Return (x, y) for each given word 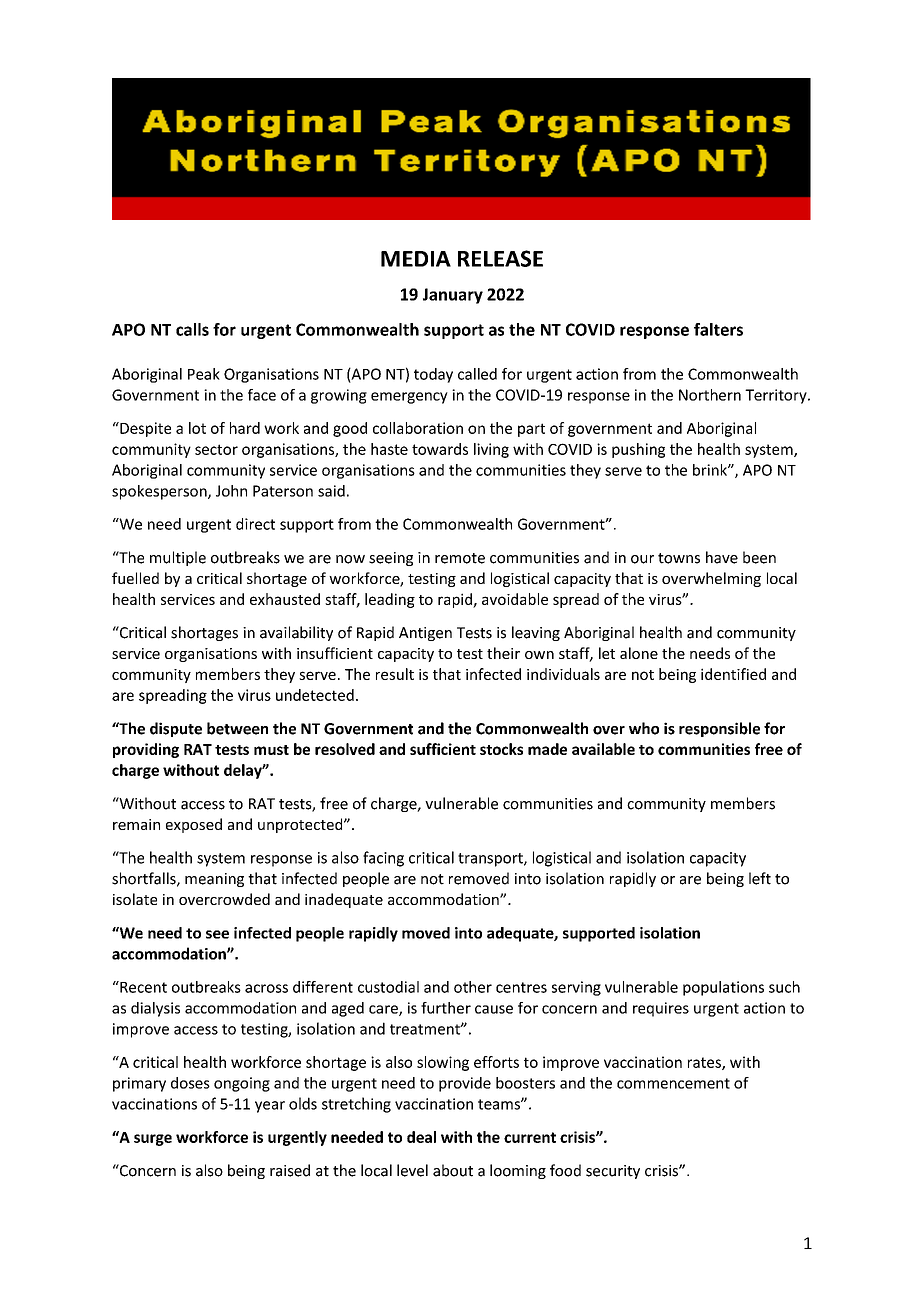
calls (192, 329)
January (453, 296)
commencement (673, 1083)
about (453, 1170)
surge (153, 1140)
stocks (501, 749)
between (237, 728)
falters (718, 329)
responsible (719, 729)
